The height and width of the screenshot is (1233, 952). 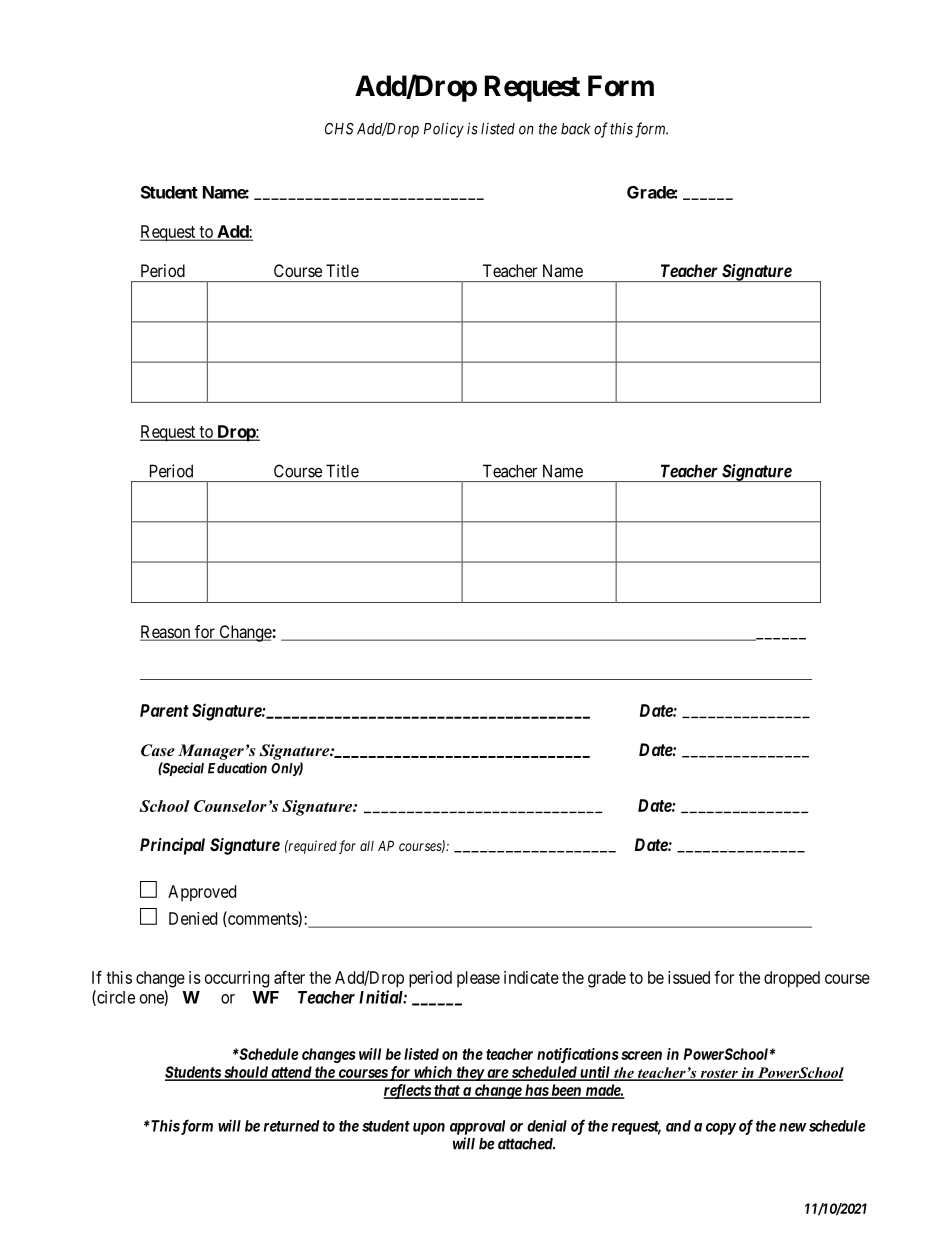 What do you see at coordinates (245, 1073) in the screenshot?
I see `should` at bounding box center [245, 1073].
